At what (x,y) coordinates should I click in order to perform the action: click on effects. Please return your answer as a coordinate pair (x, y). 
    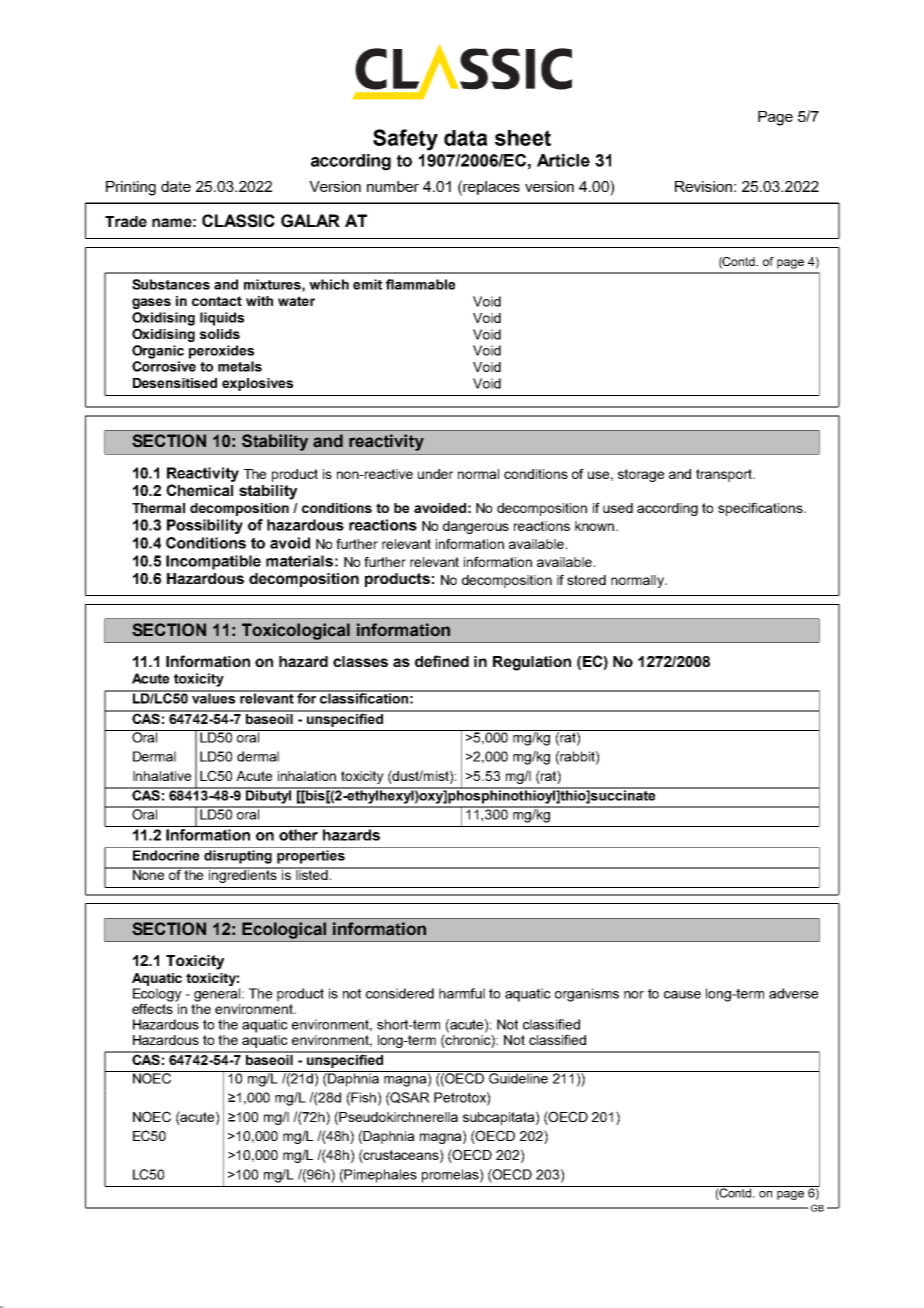
    Looking at the image, I should click on (152, 1007).
